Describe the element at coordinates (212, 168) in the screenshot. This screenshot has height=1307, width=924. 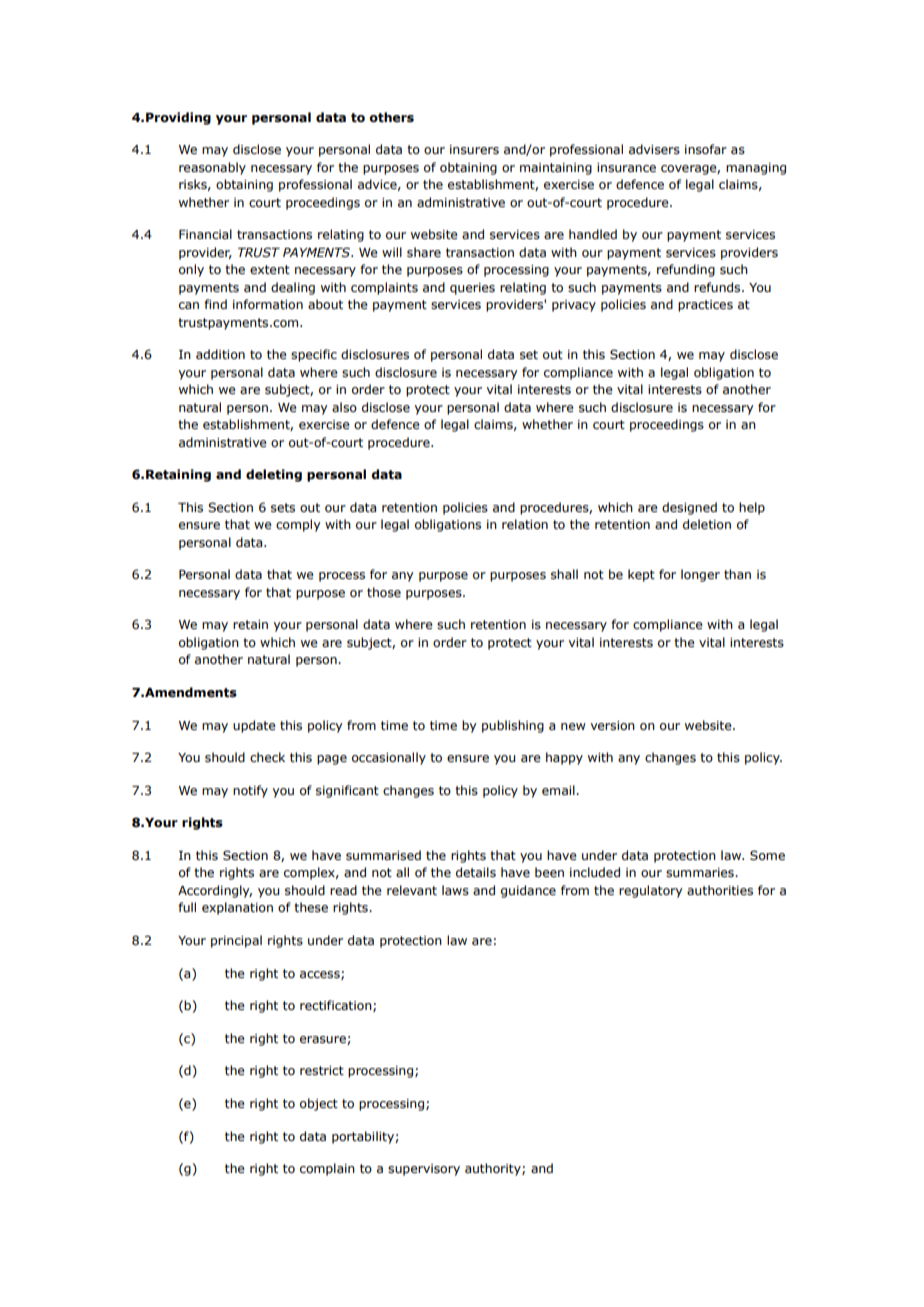
I see `reasonably` at that location.
